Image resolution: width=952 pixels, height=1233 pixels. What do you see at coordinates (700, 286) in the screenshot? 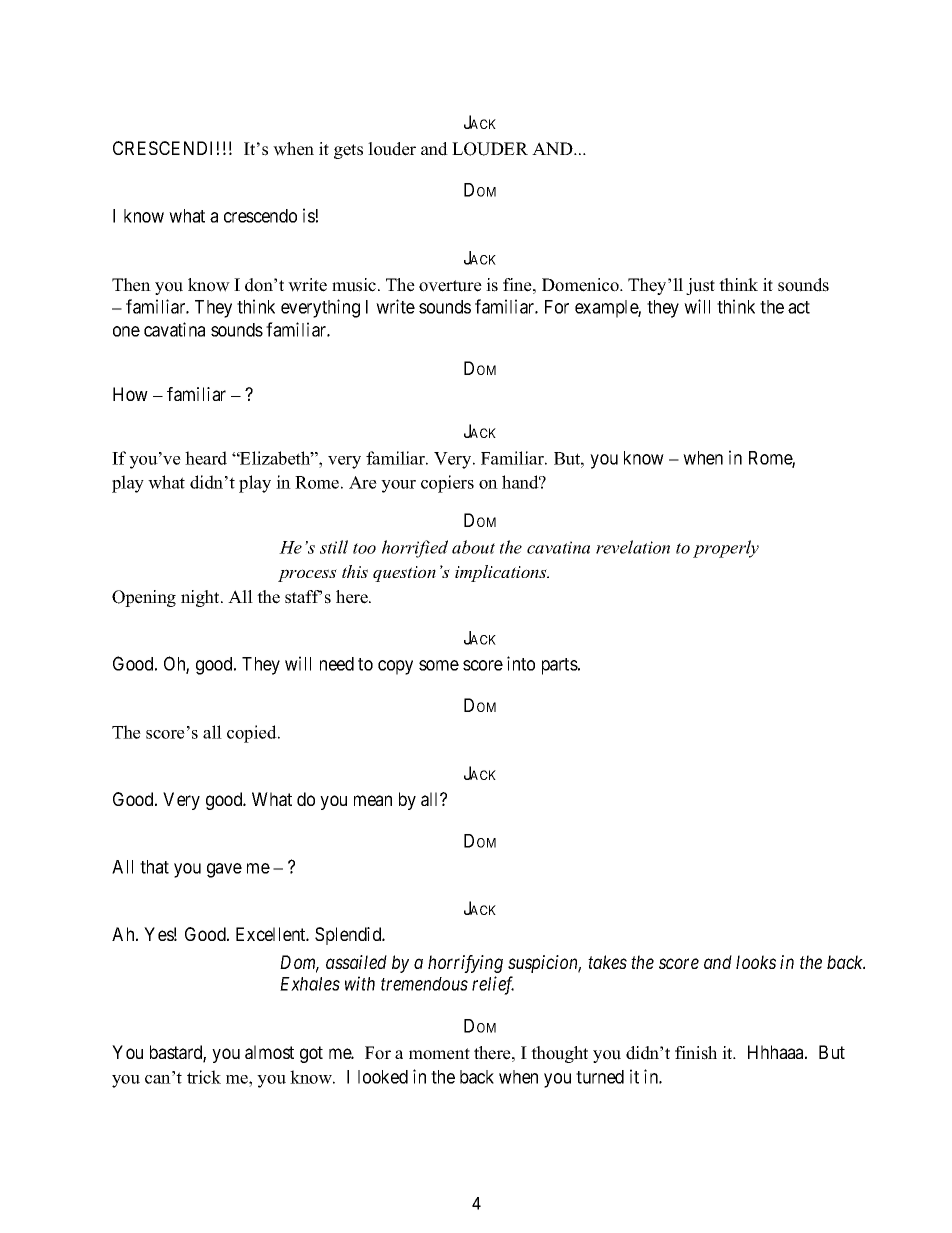
I see `just` at bounding box center [700, 286].
